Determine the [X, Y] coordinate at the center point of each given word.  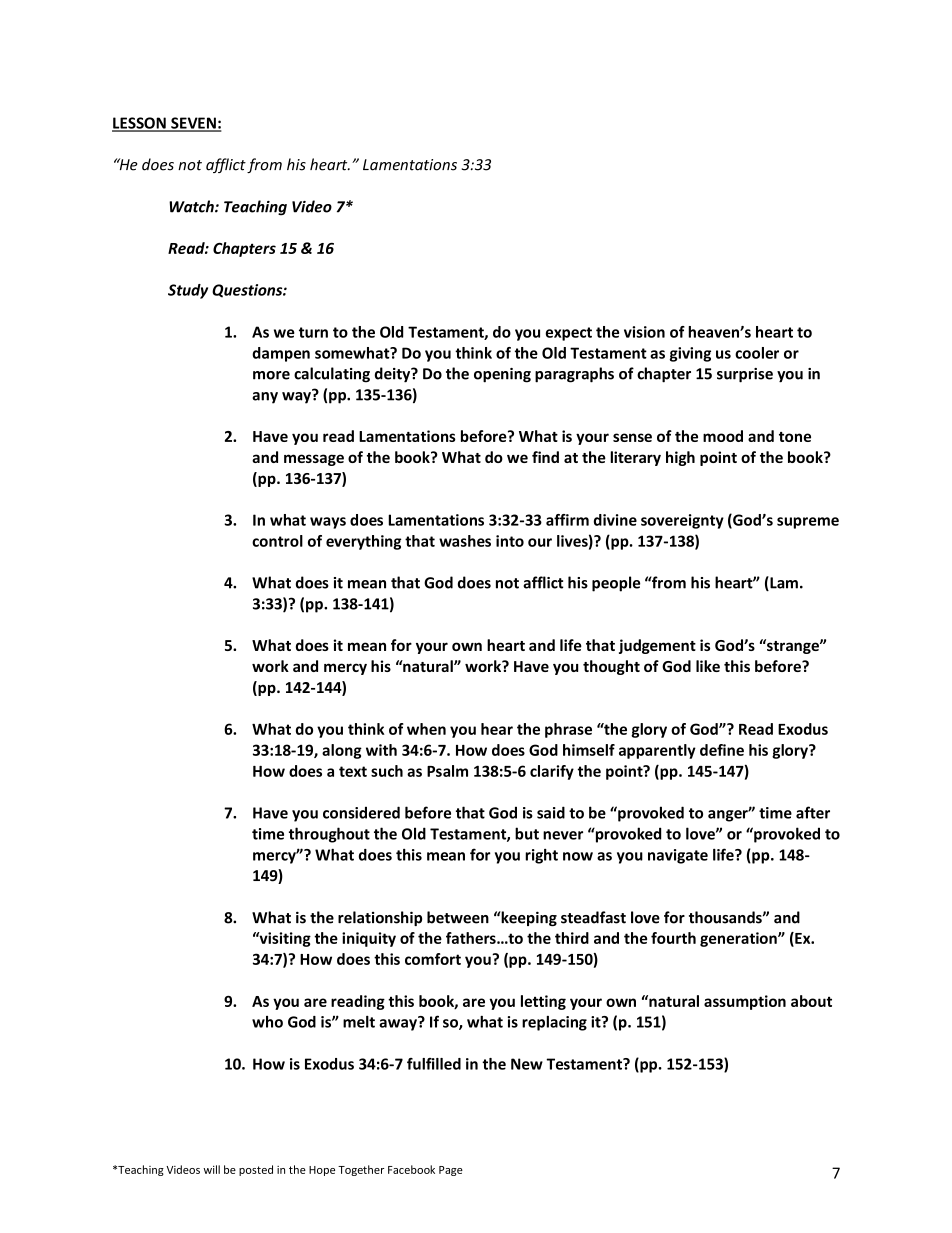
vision [644, 332]
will [211, 1169]
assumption [745, 1002]
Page [451, 1171]
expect [569, 334]
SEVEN [193, 124]
